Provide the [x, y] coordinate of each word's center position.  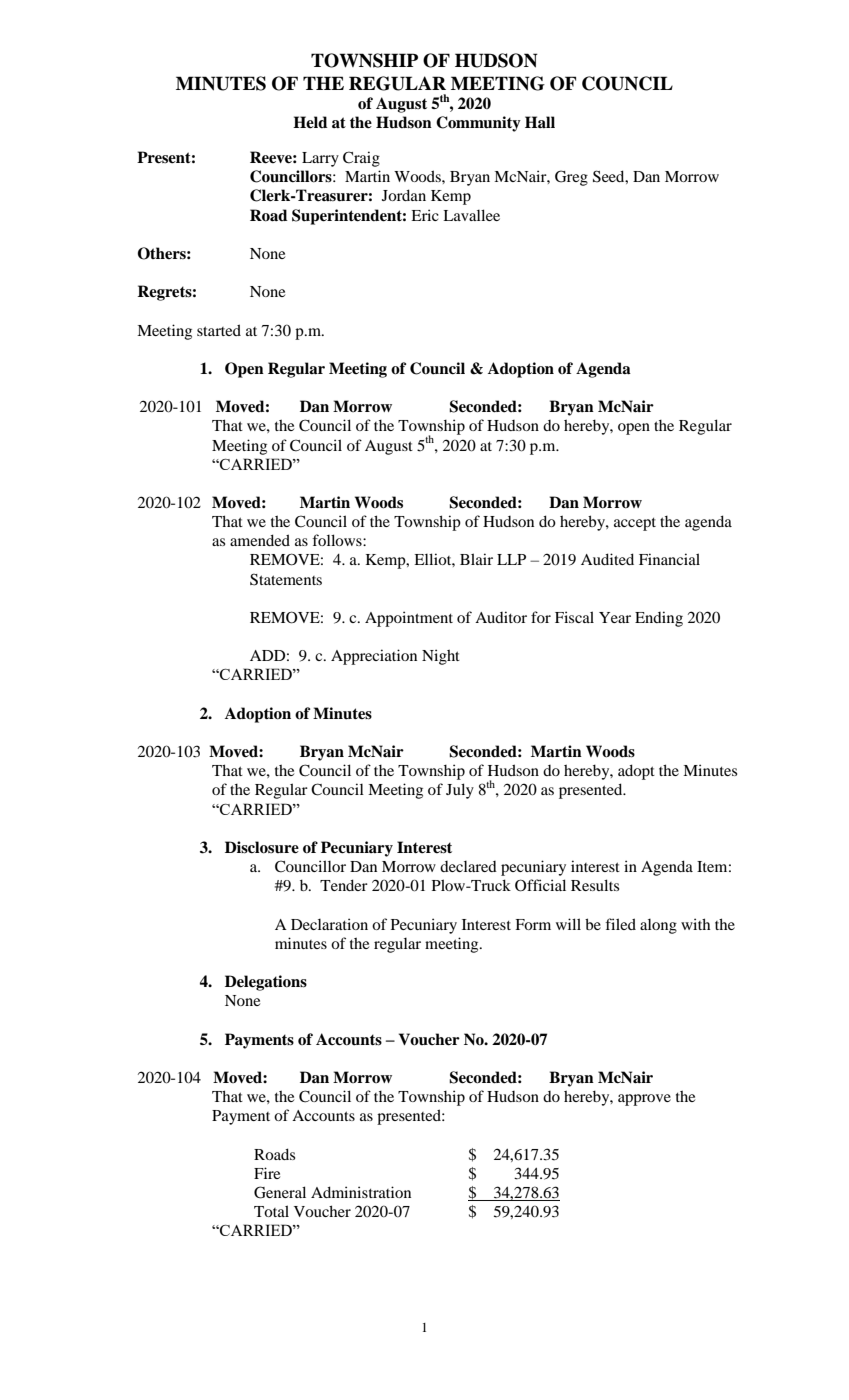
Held [310, 122]
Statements [286, 579]
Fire [267, 1173]
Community [478, 124]
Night [441, 657]
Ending [659, 619]
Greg [571, 178]
